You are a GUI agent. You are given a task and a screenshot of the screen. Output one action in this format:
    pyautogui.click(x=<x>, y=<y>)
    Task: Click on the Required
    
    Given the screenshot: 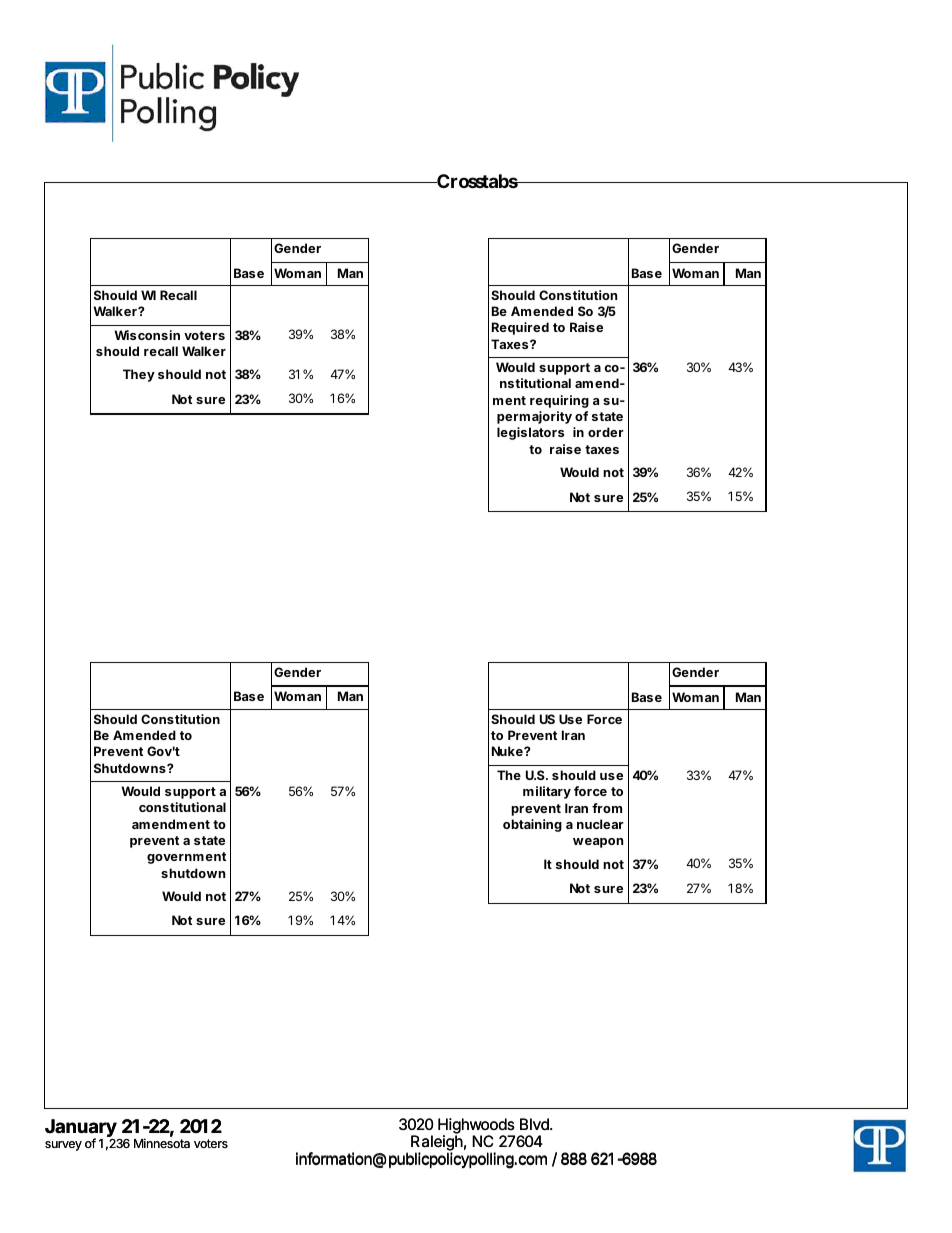 What is the action you would take?
    pyautogui.click(x=520, y=328)
